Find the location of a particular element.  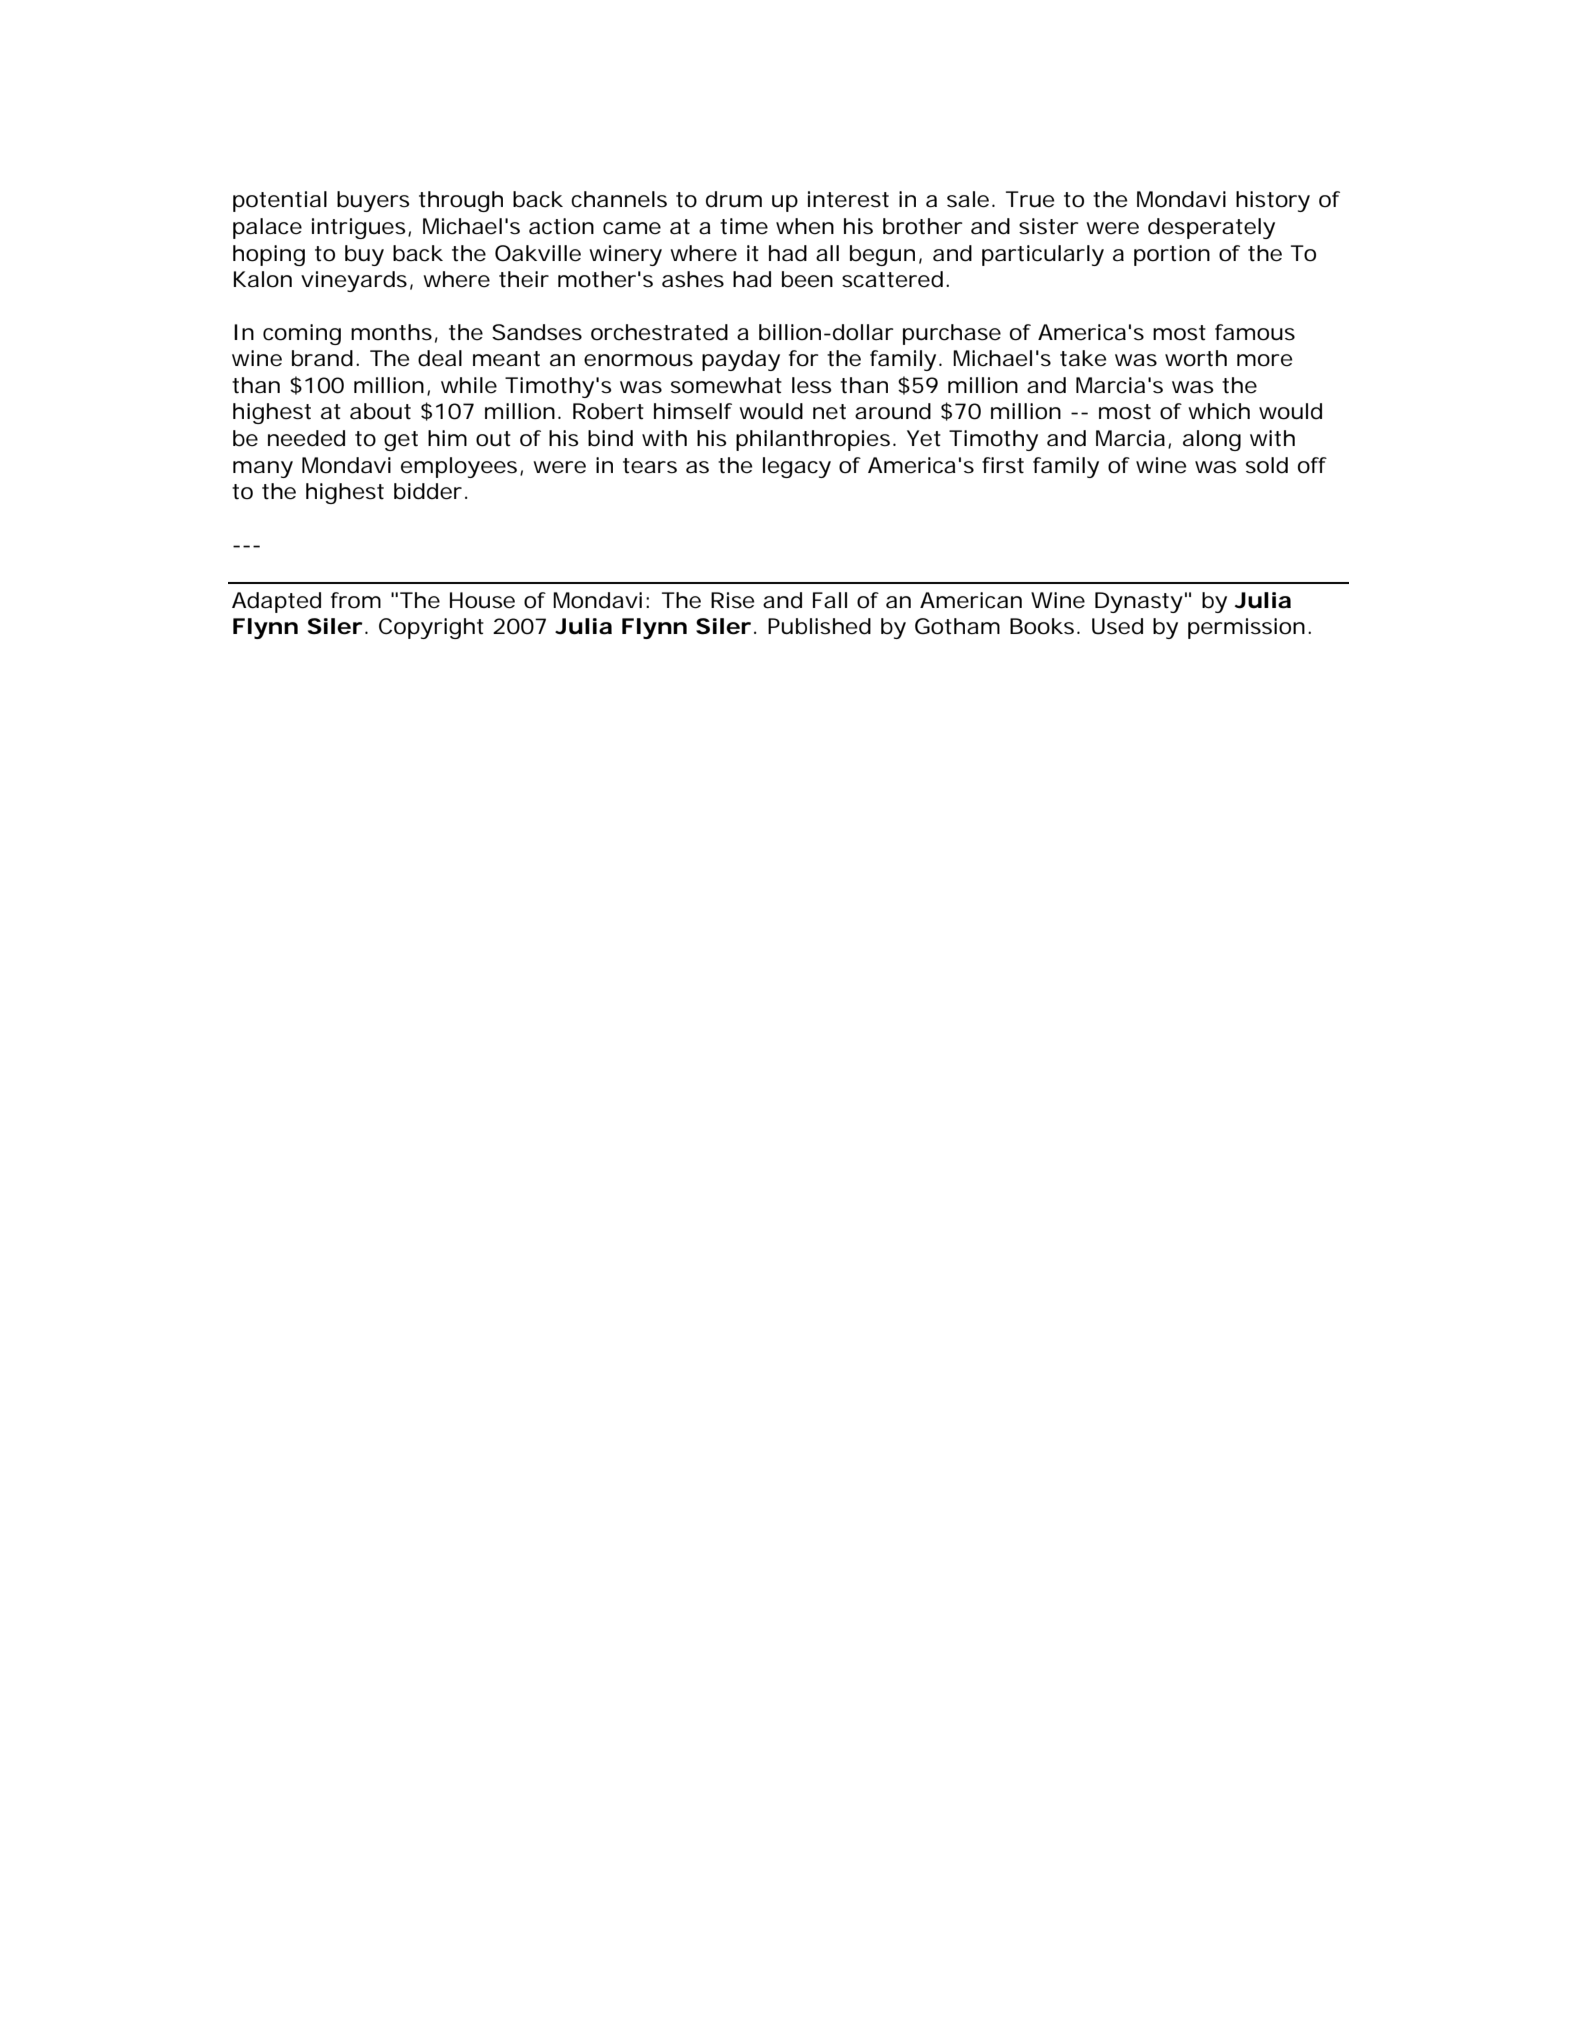

buyers is located at coordinates (373, 201).
